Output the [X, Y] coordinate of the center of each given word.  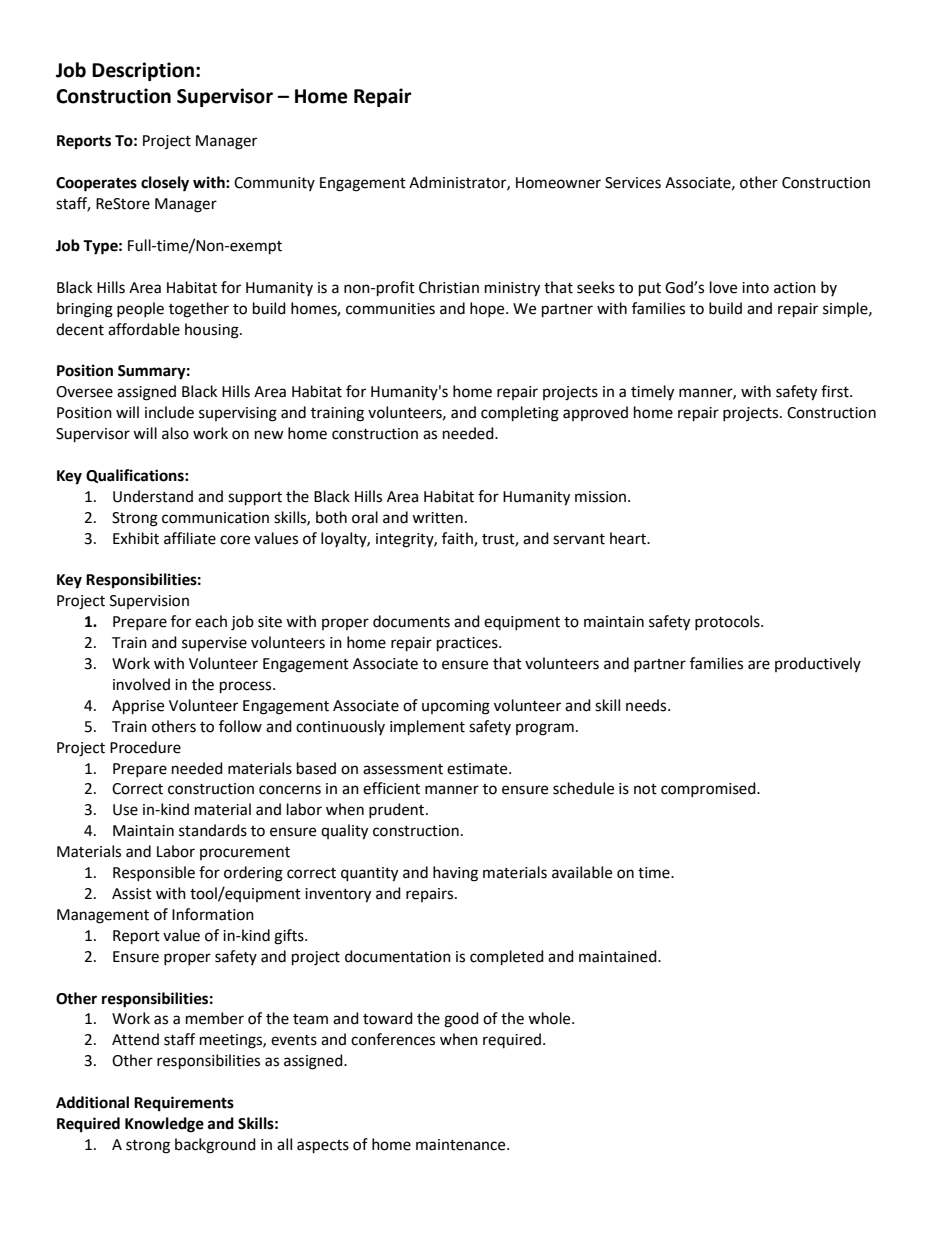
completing [520, 414]
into [755, 288]
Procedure [145, 747]
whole [550, 1018]
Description [143, 71]
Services [633, 183]
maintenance [462, 1145]
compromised [709, 789]
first [836, 391]
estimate [478, 769]
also [175, 433]
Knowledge [164, 1125]
